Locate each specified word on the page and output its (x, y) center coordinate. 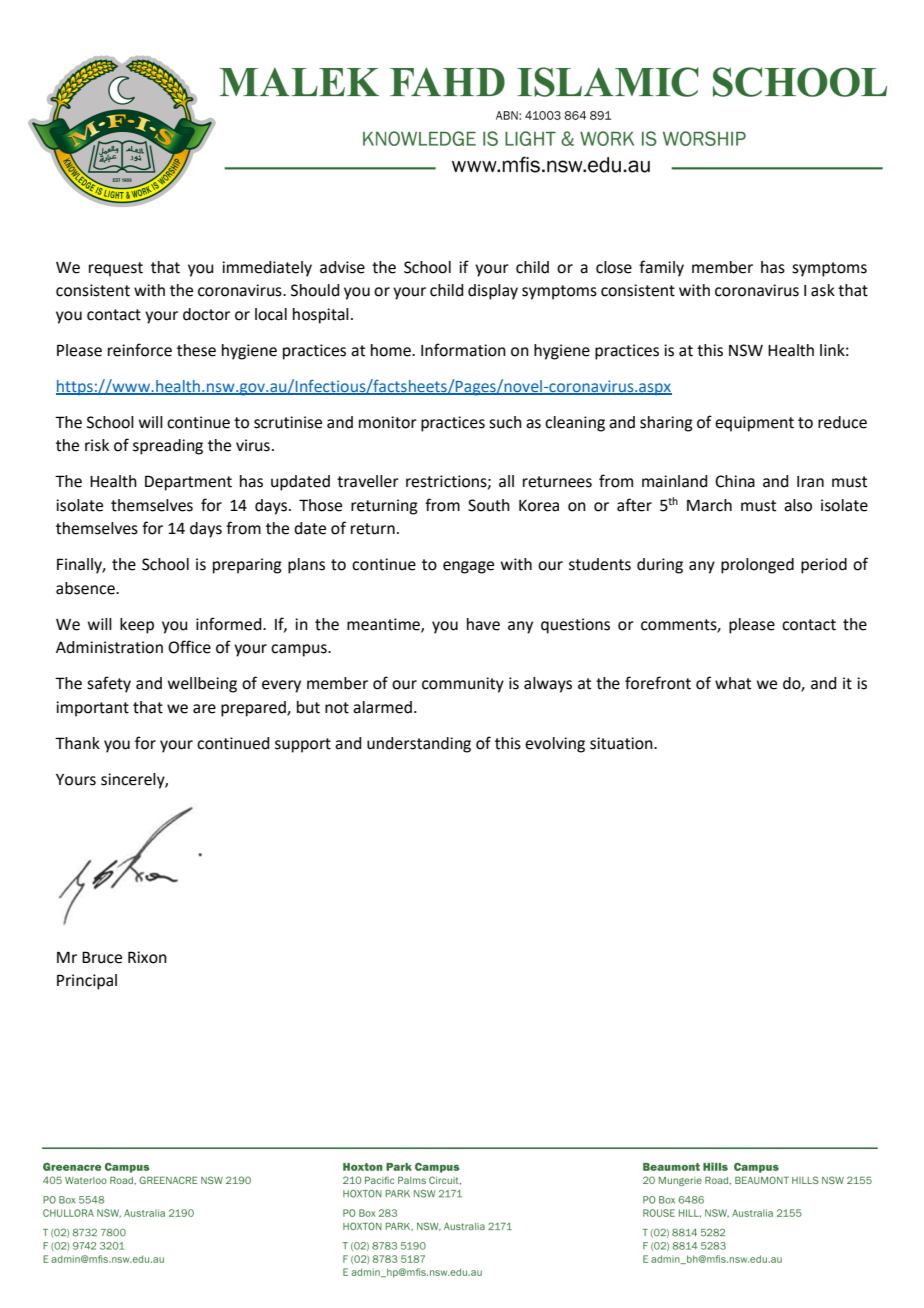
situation (622, 743)
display (493, 292)
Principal (87, 982)
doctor (206, 314)
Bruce (102, 957)
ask (823, 290)
